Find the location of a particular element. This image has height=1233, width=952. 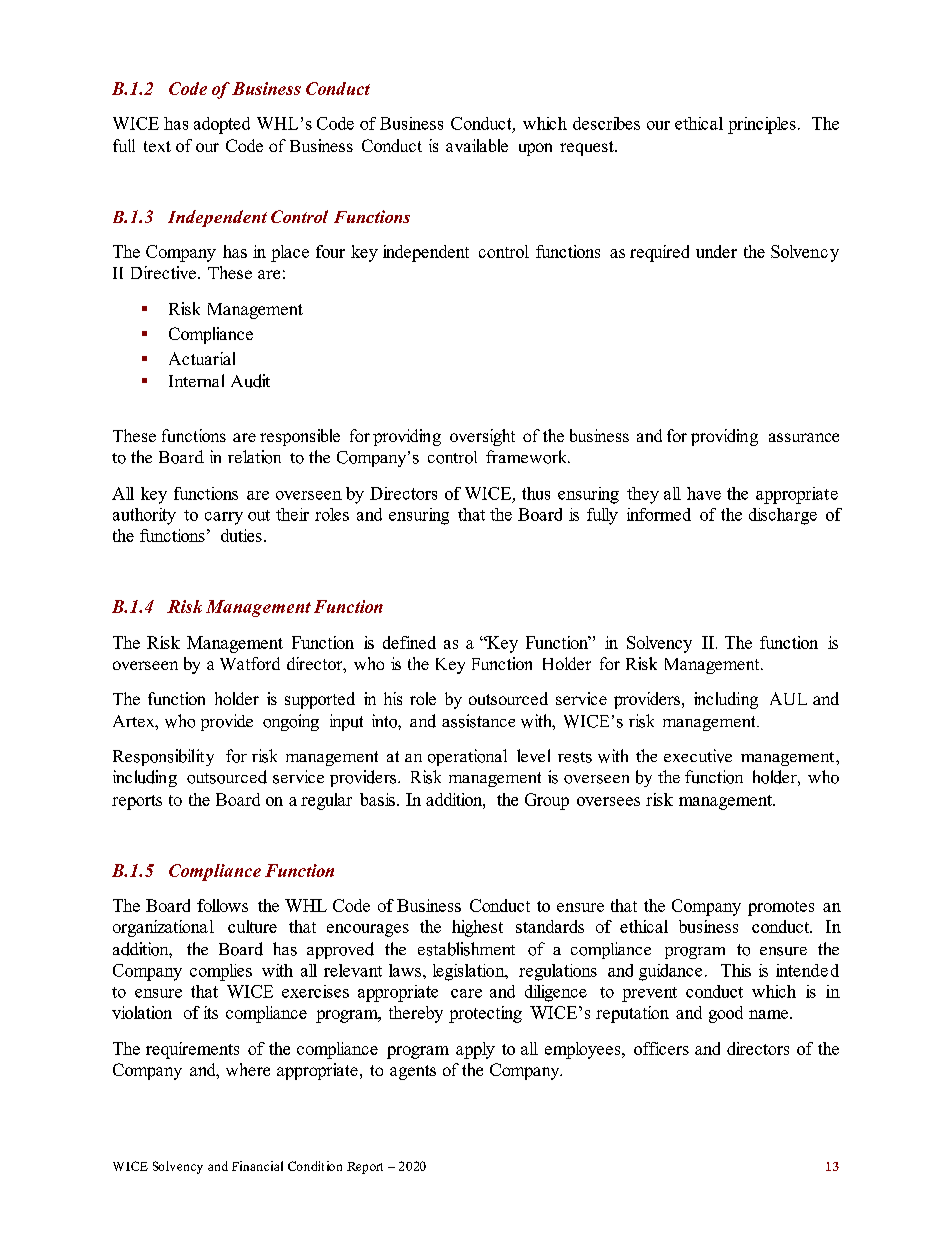

relation is located at coordinates (254, 457).
